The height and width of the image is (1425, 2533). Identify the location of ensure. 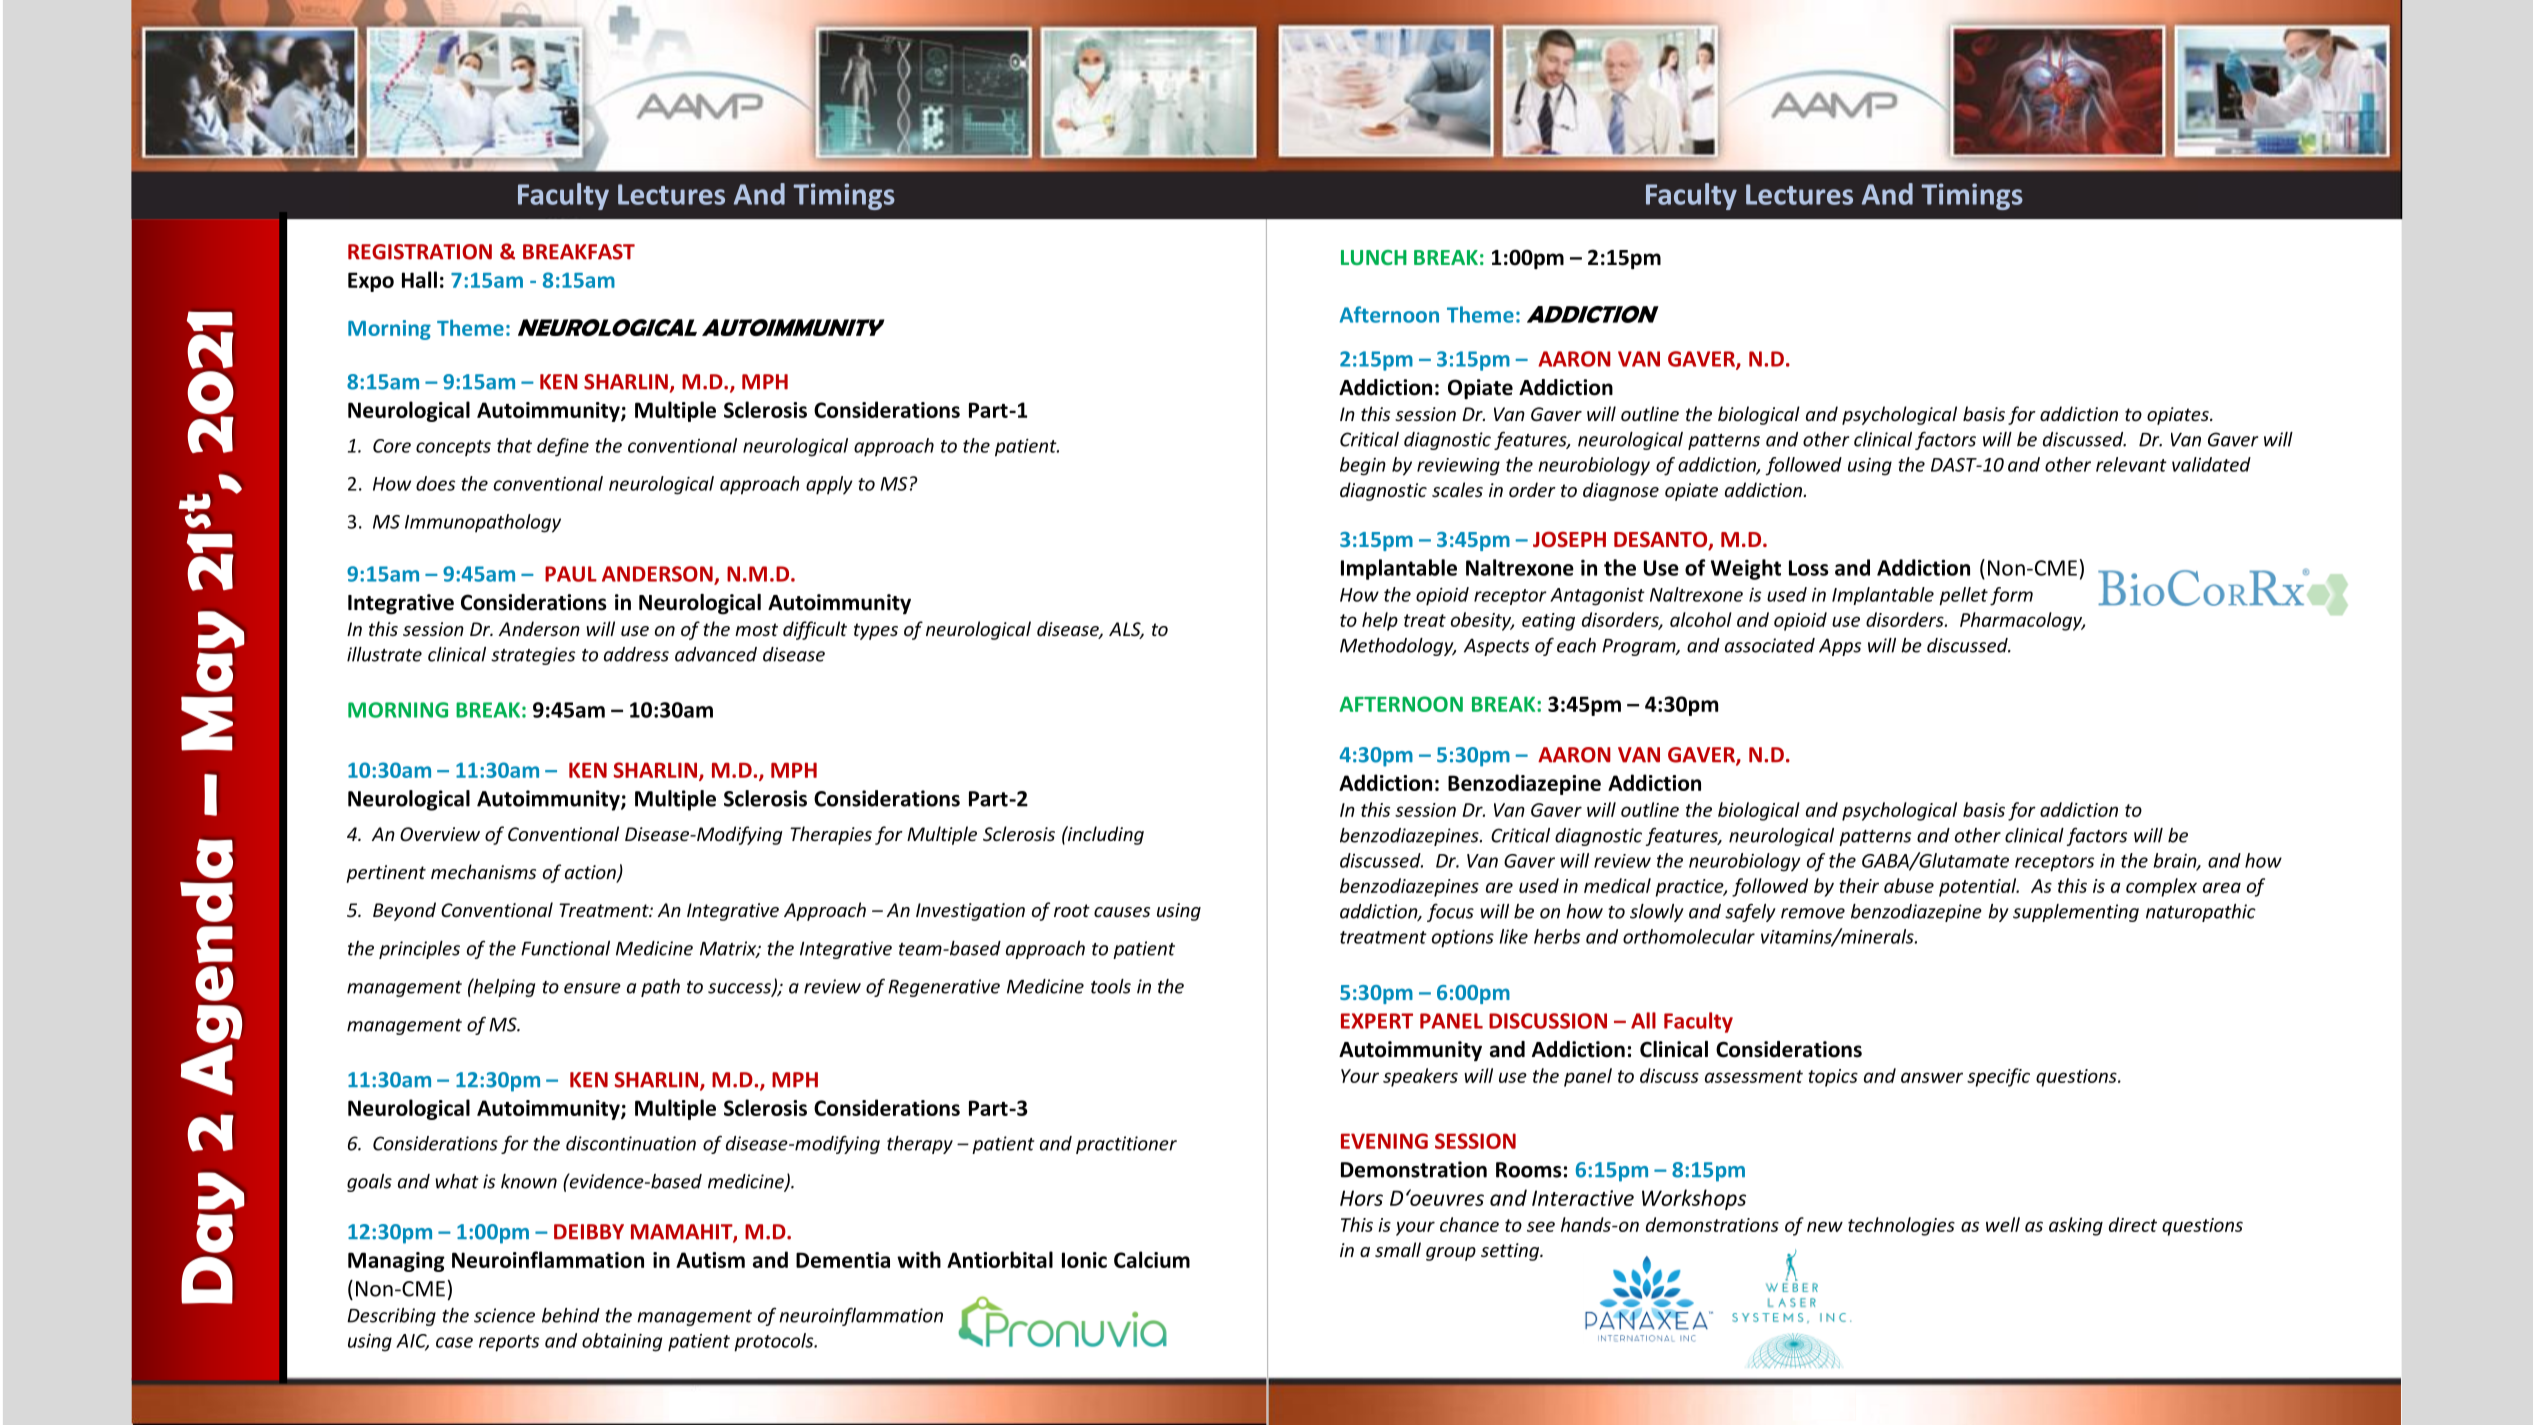
(592, 988).
